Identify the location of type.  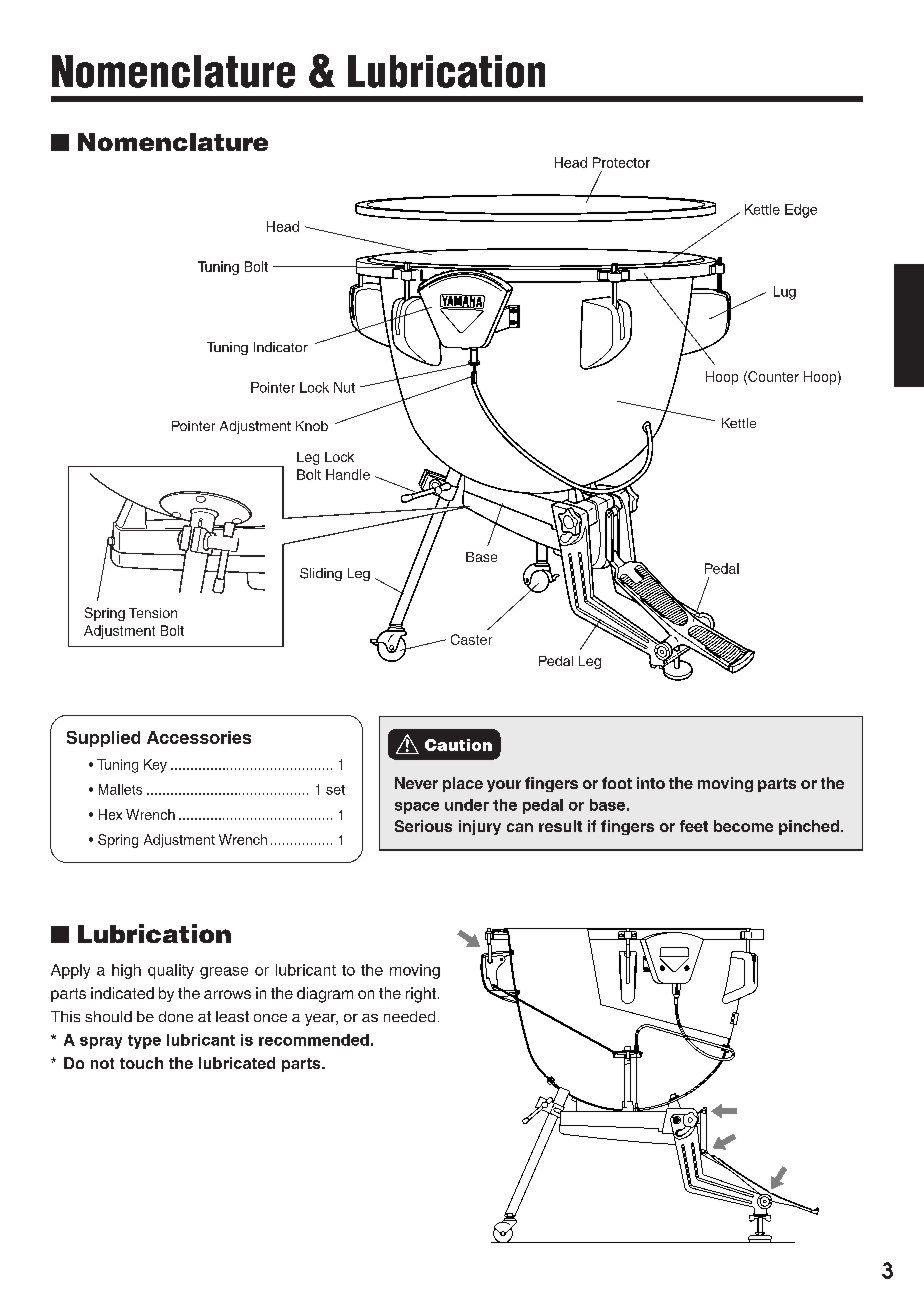
(144, 1042).
